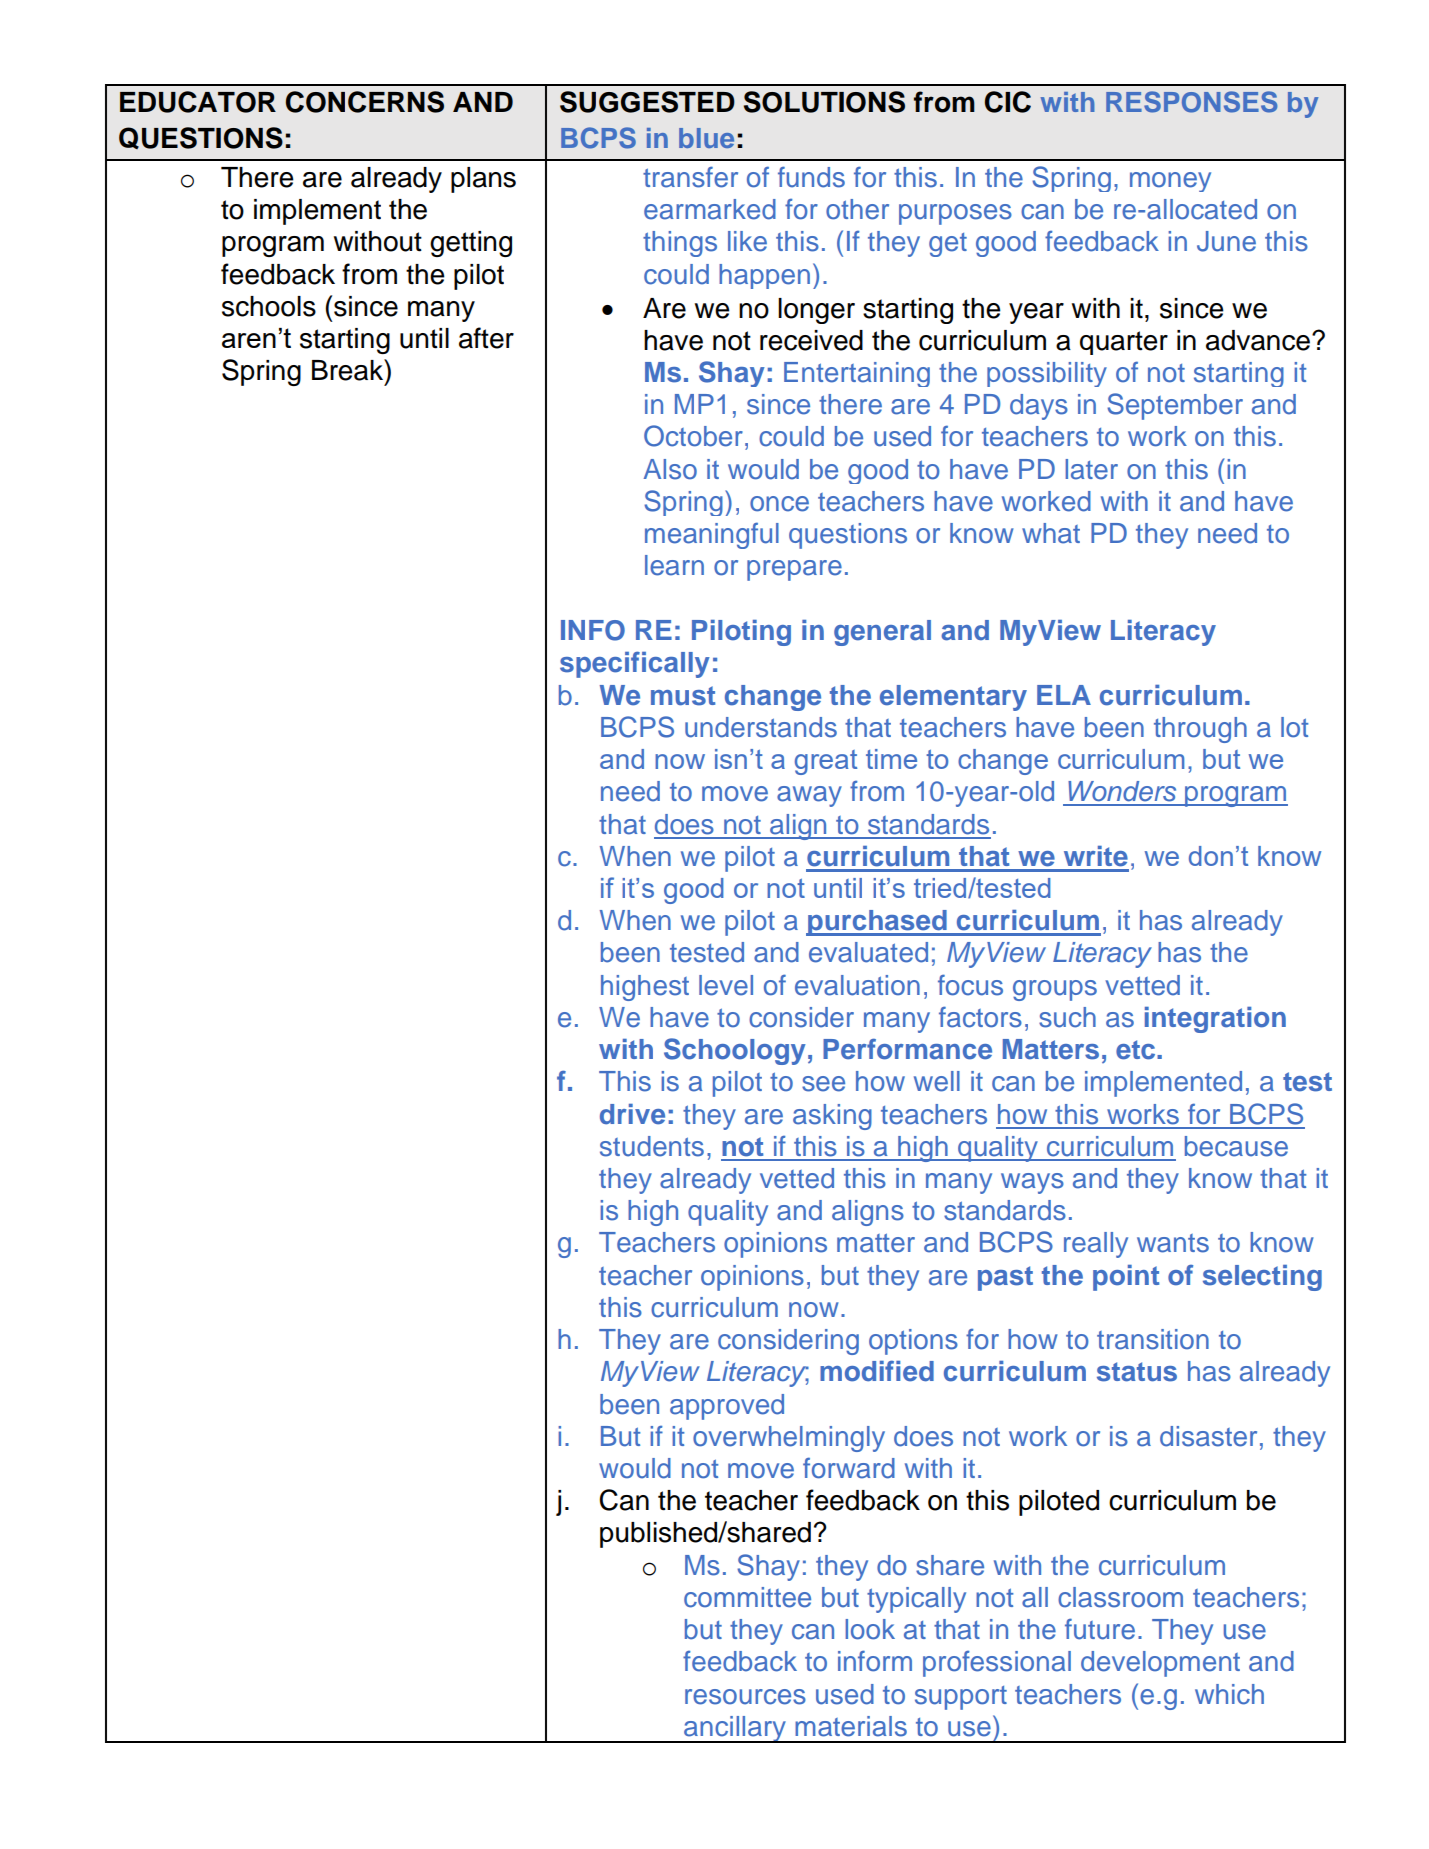  Describe the element at coordinates (198, 102) in the screenshot. I see `EDUCATOR` at that location.
